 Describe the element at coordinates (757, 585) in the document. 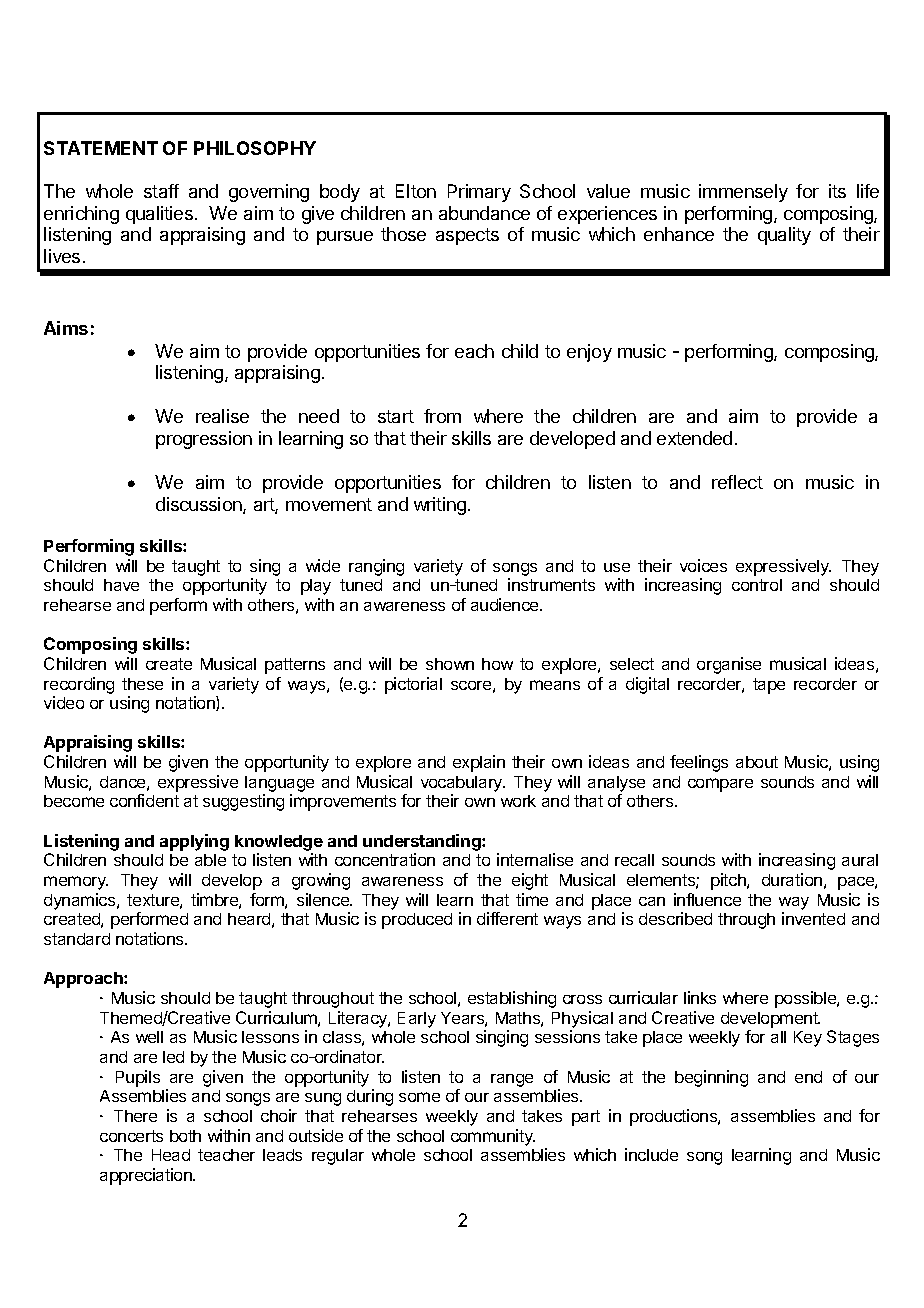

I see `control` at that location.
